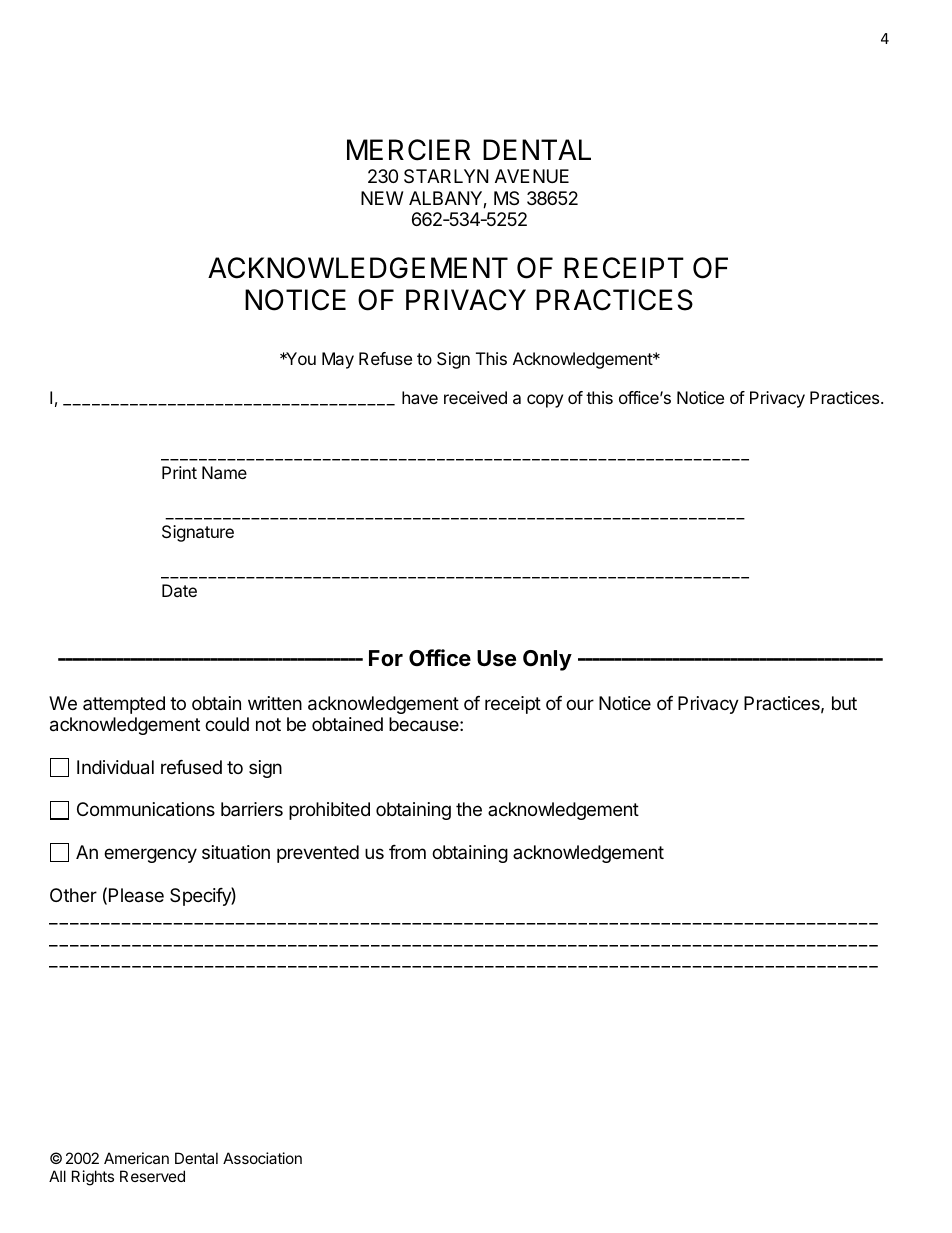 The image size is (952, 1233). Describe the element at coordinates (382, 198) in the document. I see `NEW` at that location.
